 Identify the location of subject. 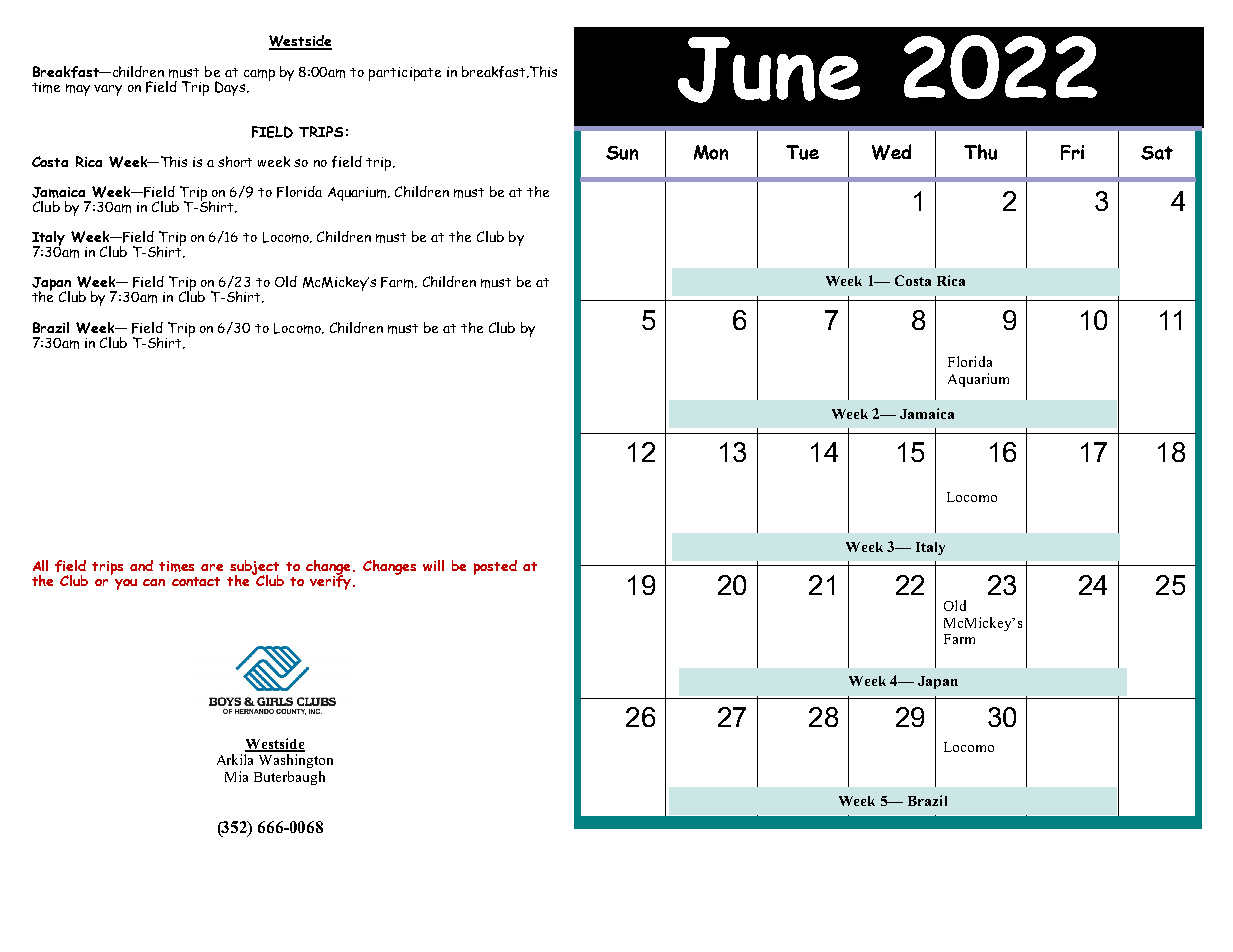
(254, 569).
